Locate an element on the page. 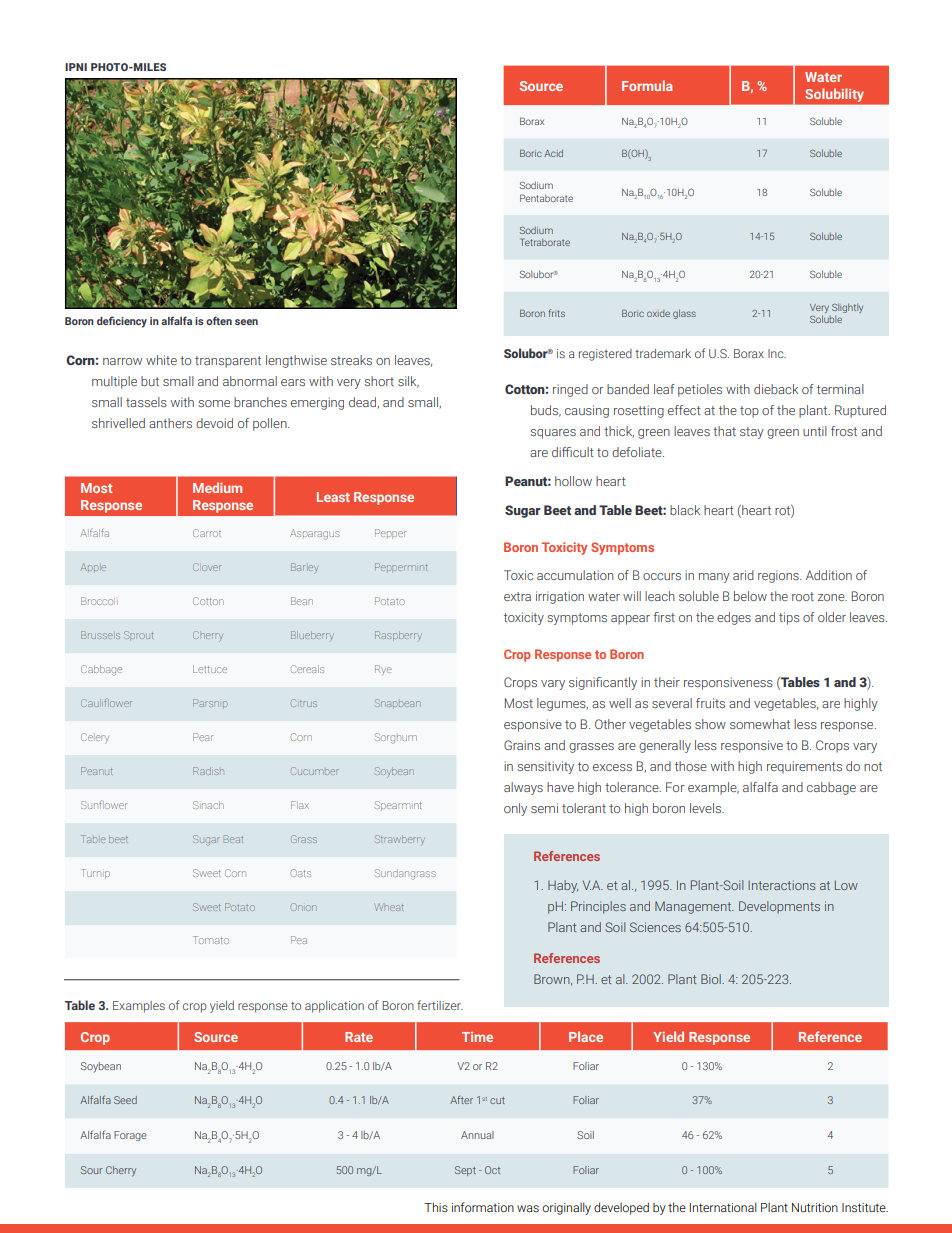 This image has width=952, height=1233. Forage is located at coordinates (130, 1136).
